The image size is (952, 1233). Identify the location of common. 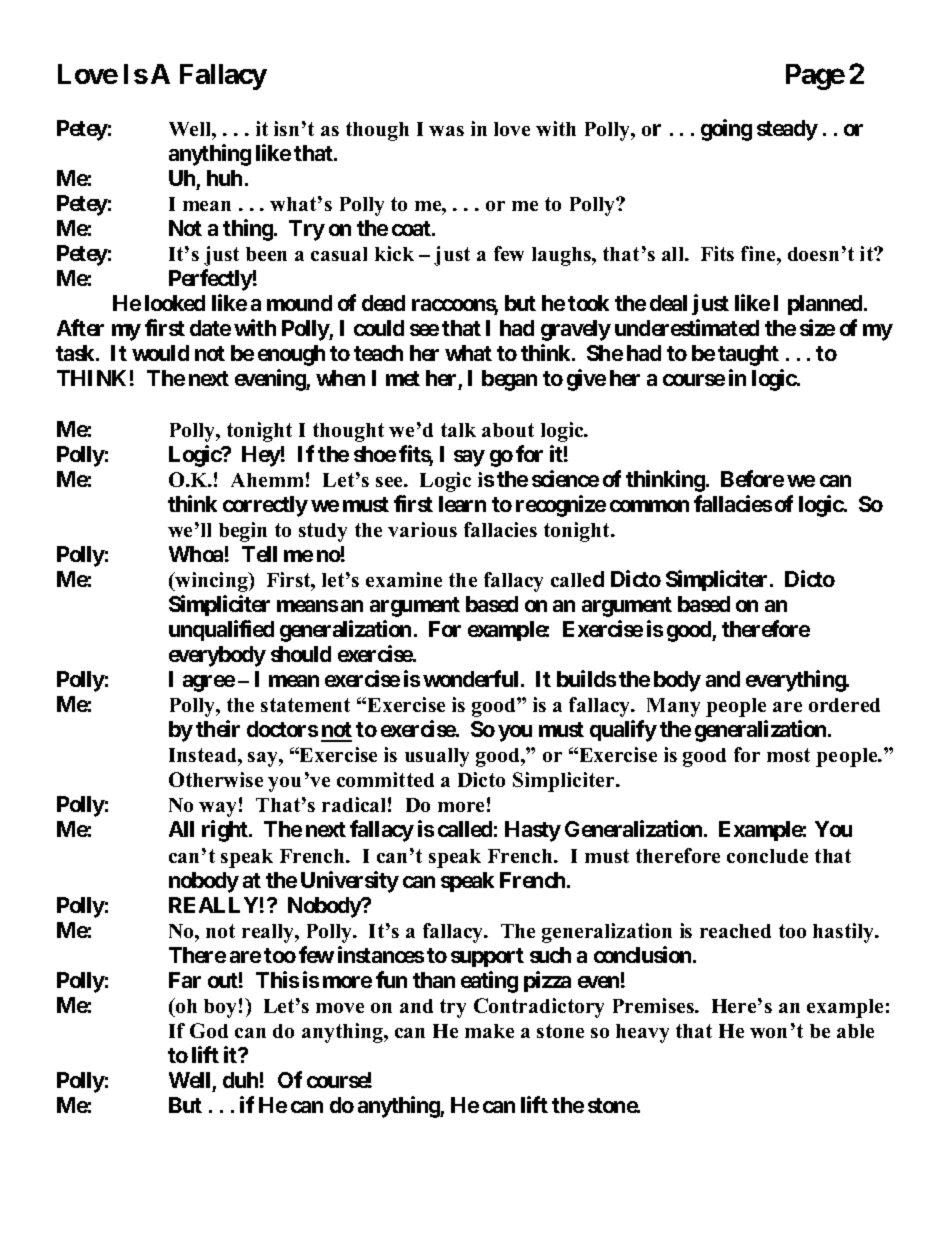
(649, 506).
